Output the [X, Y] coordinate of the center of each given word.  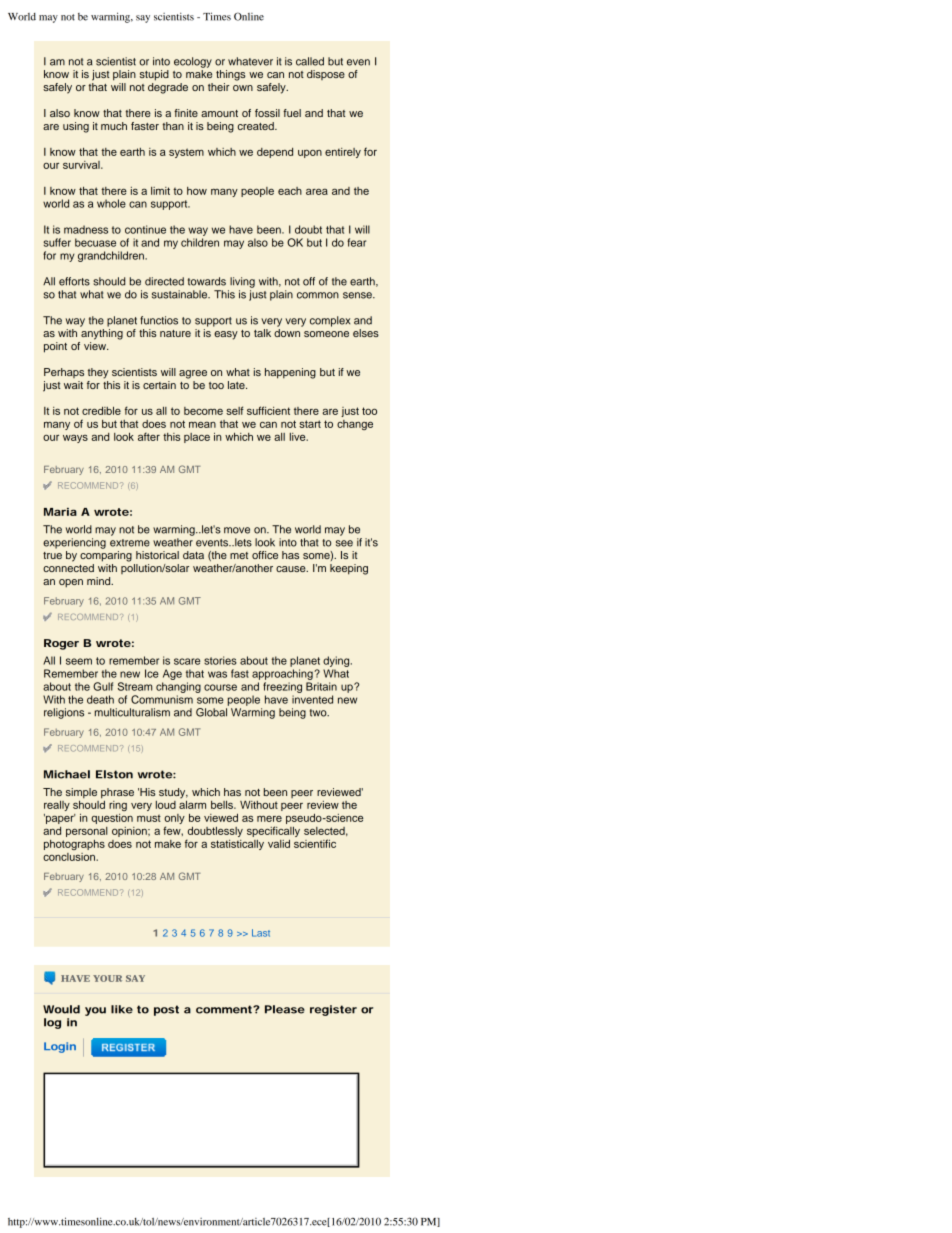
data [193, 555]
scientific [315, 843]
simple [81, 793]
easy [226, 335]
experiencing [74, 543]
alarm [192, 803]
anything [102, 334]
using [76, 127]
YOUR [107, 978]
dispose [326, 75]
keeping [349, 569]
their [219, 87]
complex [330, 321]
